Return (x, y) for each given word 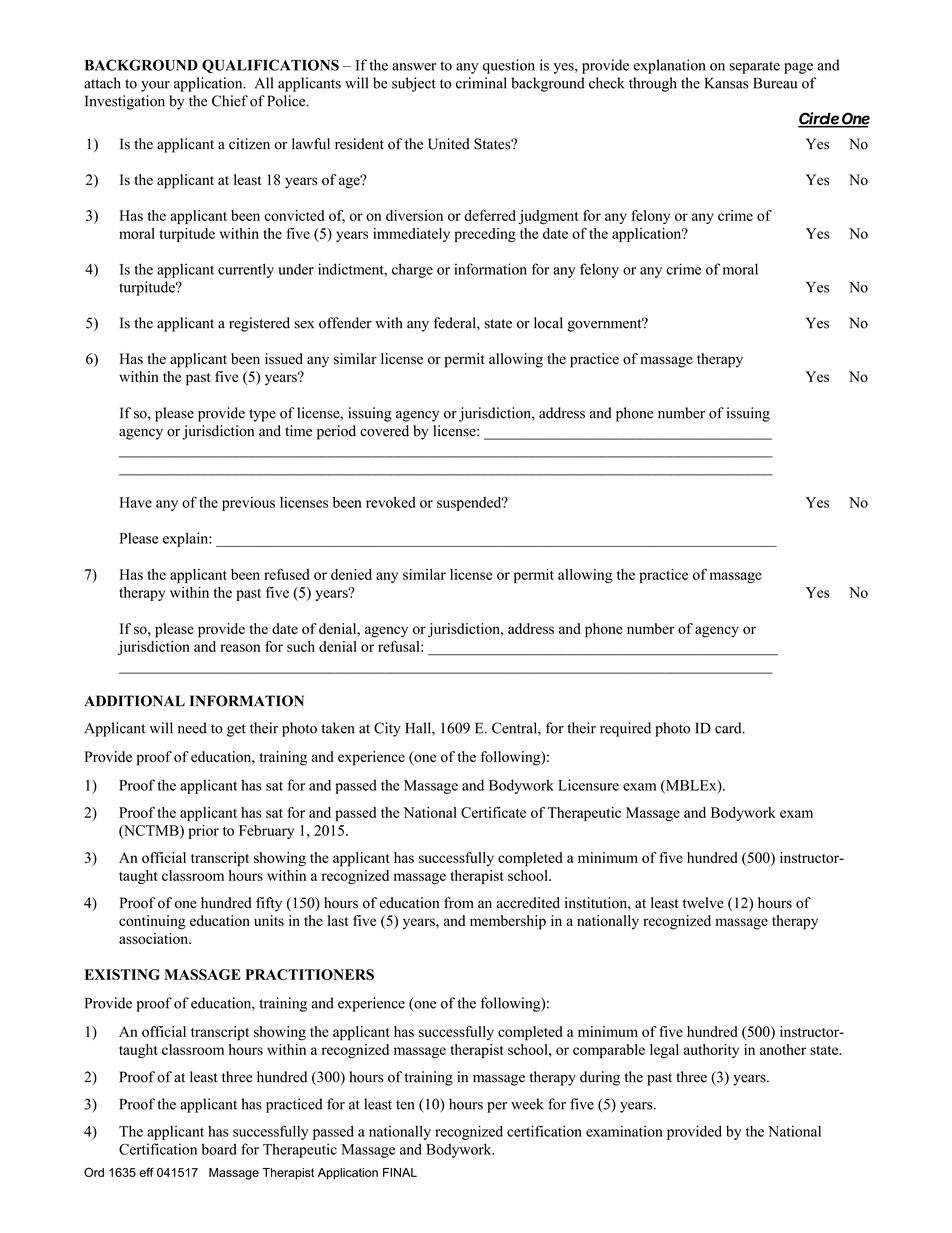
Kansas (727, 83)
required (625, 729)
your (155, 86)
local (548, 323)
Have (135, 502)
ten (405, 1105)
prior (203, 832)
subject (414, 84)
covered (384, 431)
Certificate (493, 812)
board (219, 1149)
